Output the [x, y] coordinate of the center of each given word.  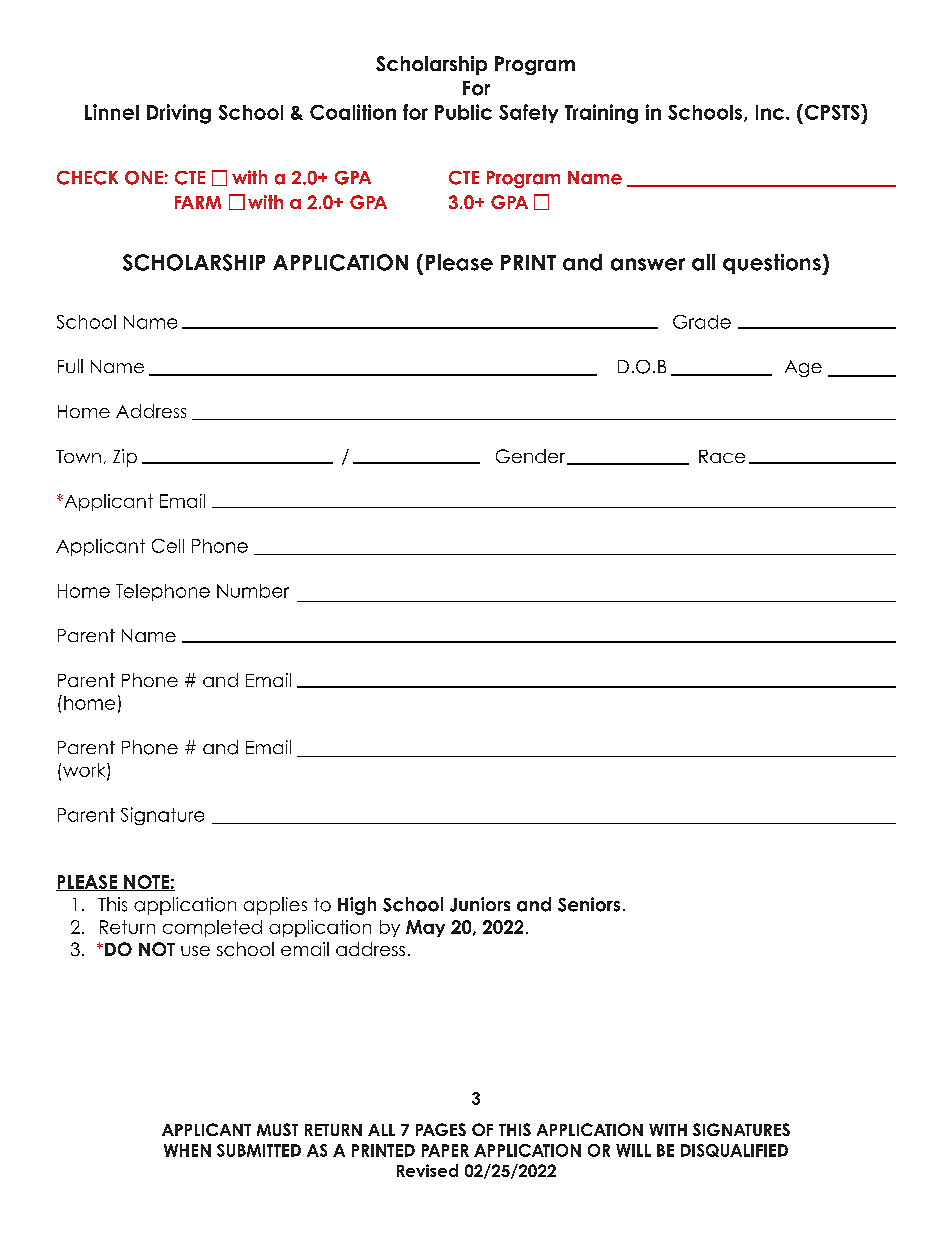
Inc [770, 112]
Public [463, 112]
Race [722, 456]
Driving [179, 114]
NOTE [146, 883]
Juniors [480, 904]
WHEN [187, 1150]
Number [253, 591]
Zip [125, 458]
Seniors [589, 904]
